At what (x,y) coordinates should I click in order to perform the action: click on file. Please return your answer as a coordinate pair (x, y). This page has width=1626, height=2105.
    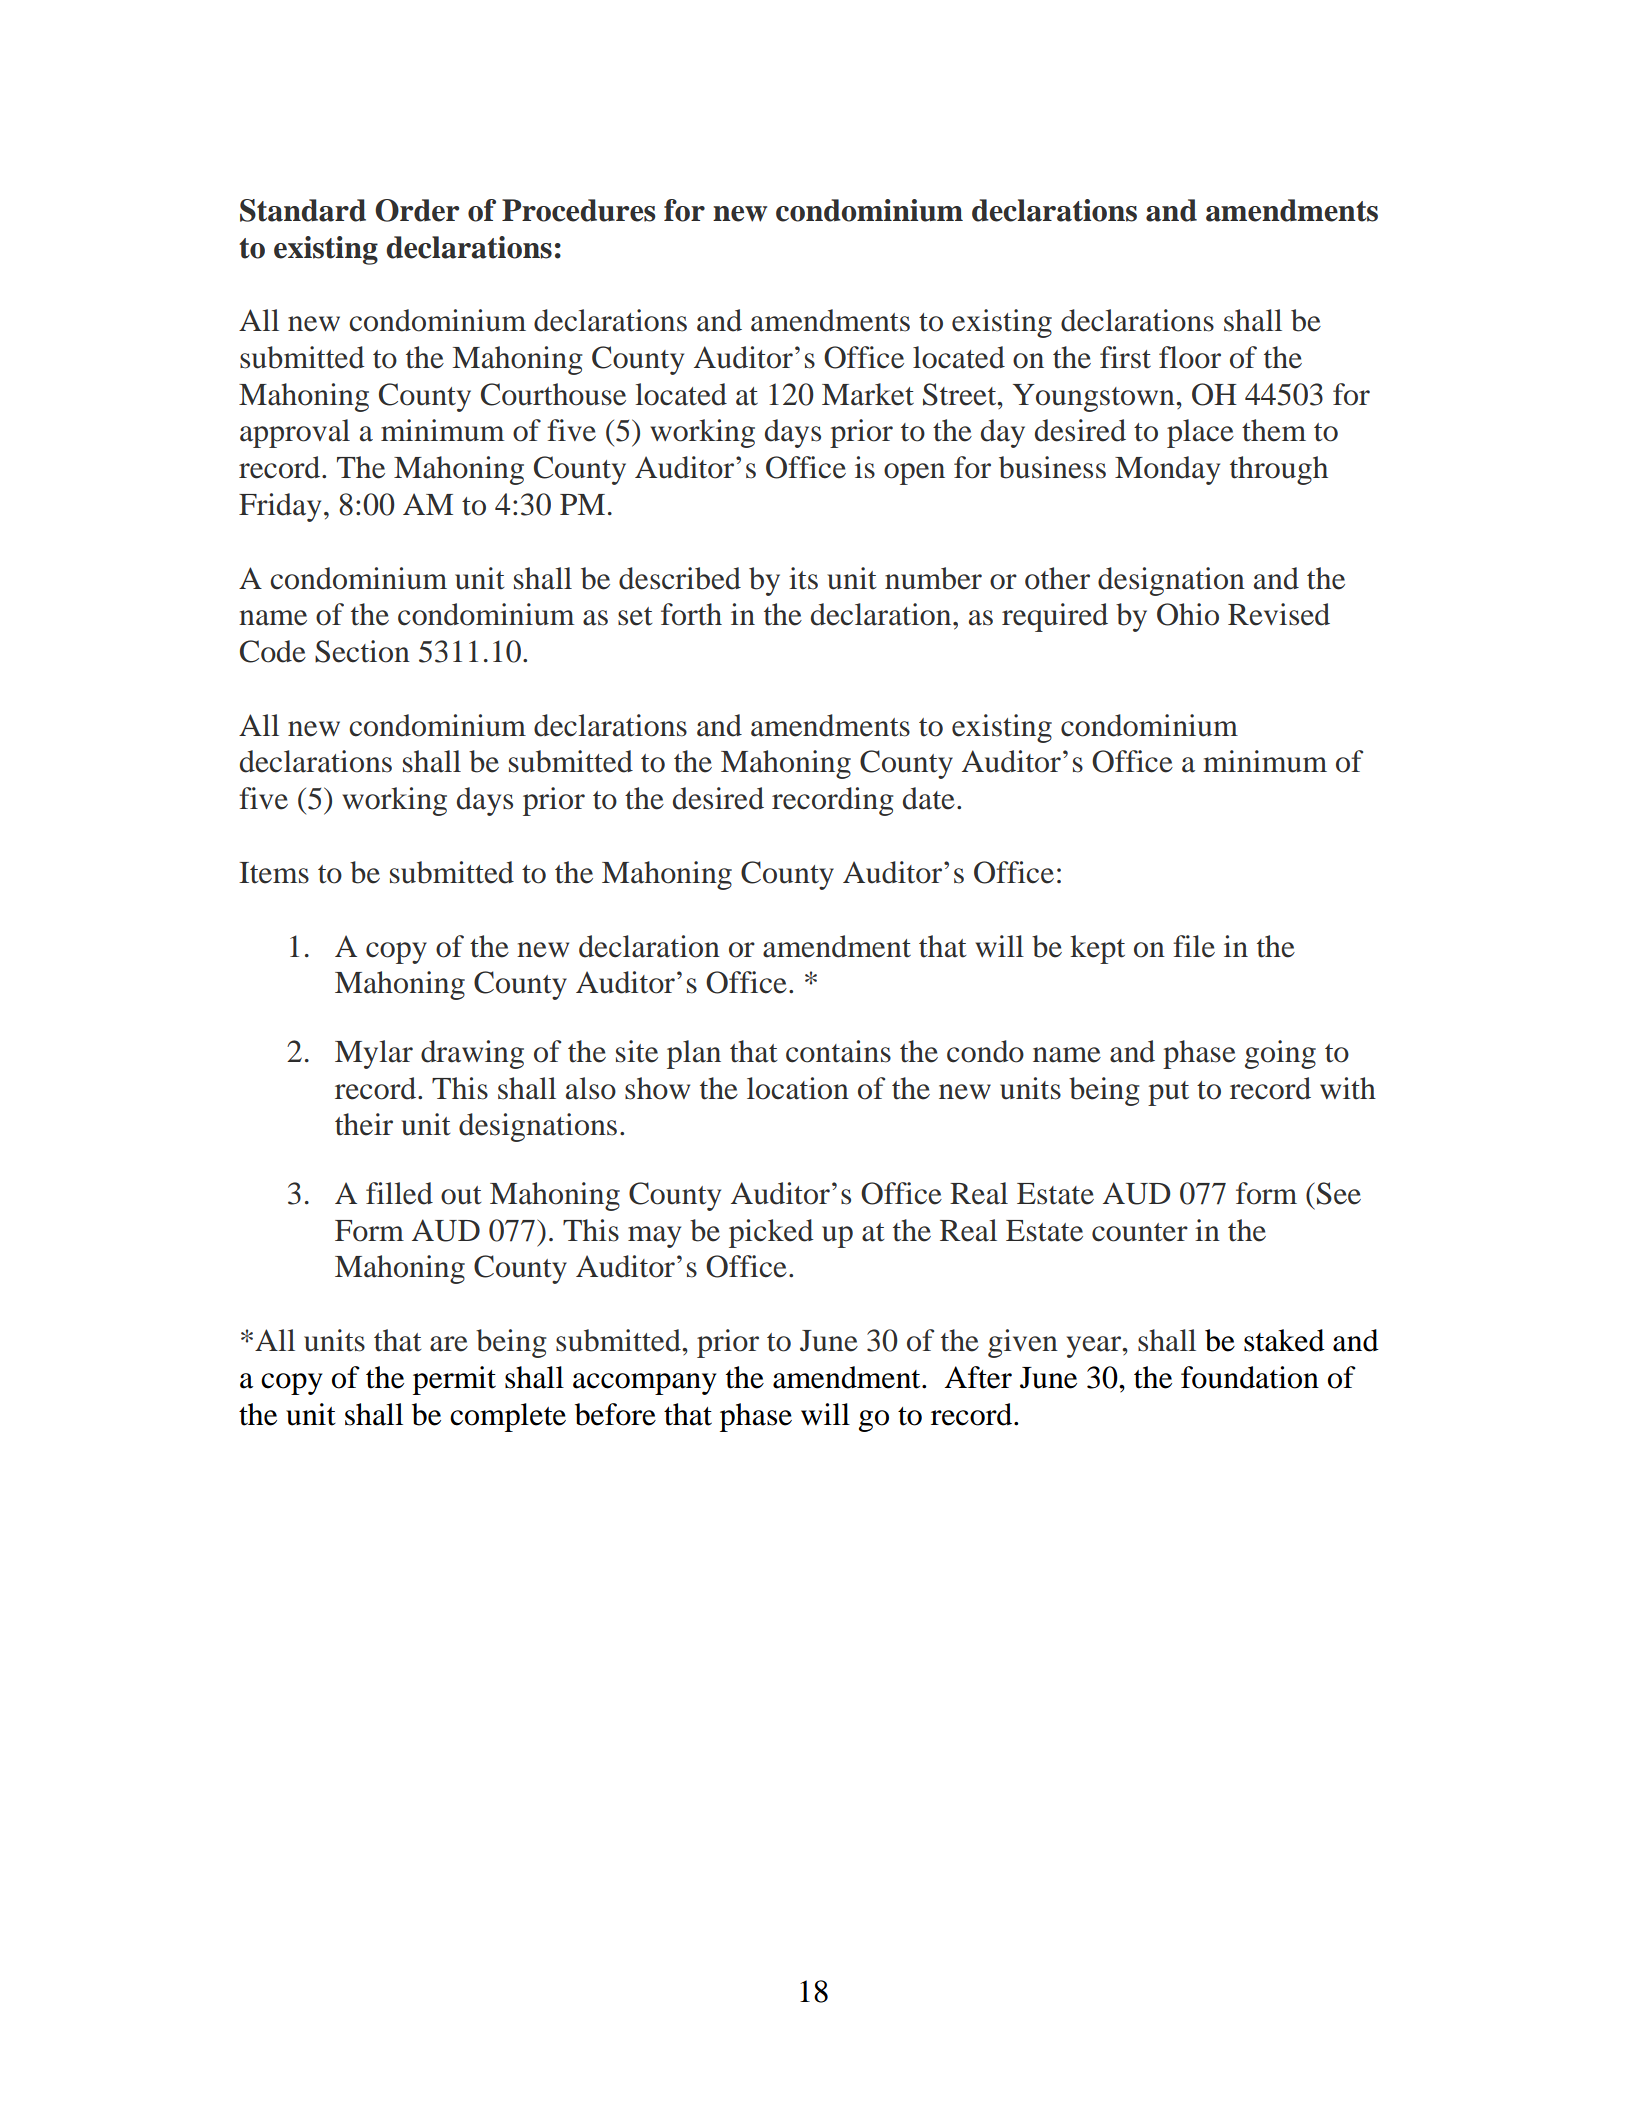
    Looking at the image, I should click on (1194, 946).
